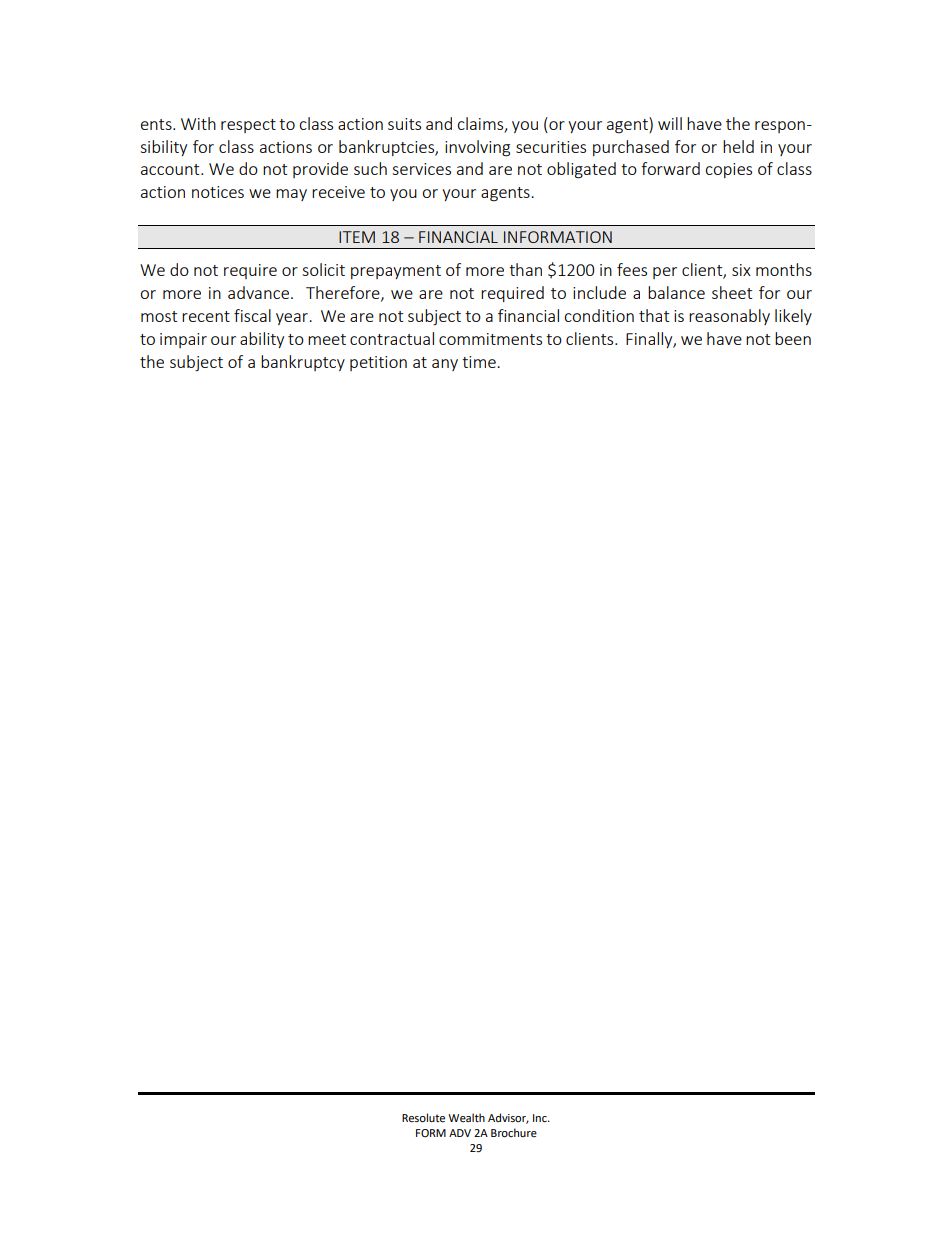 The width and height of the document is (952, 1233). What do you see at coordinates (423, 1118) in the document?
I see `Resolute` at bounding box center [423, 1118].
